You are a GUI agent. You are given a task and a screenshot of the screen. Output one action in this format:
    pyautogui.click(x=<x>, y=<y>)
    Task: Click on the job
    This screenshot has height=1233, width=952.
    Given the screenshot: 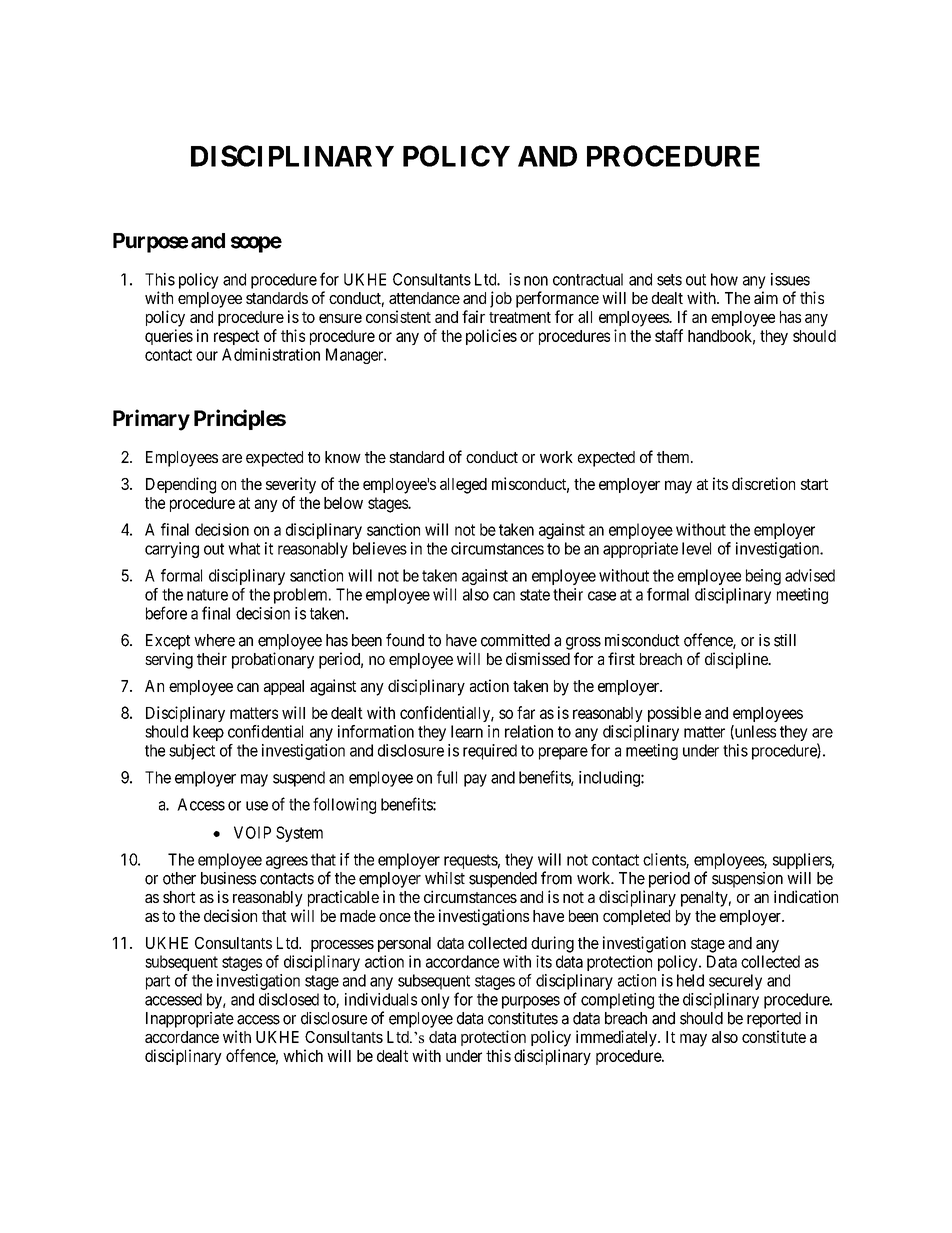 What is the action you would take?
    pyautogui.click(x=501, y=299)
